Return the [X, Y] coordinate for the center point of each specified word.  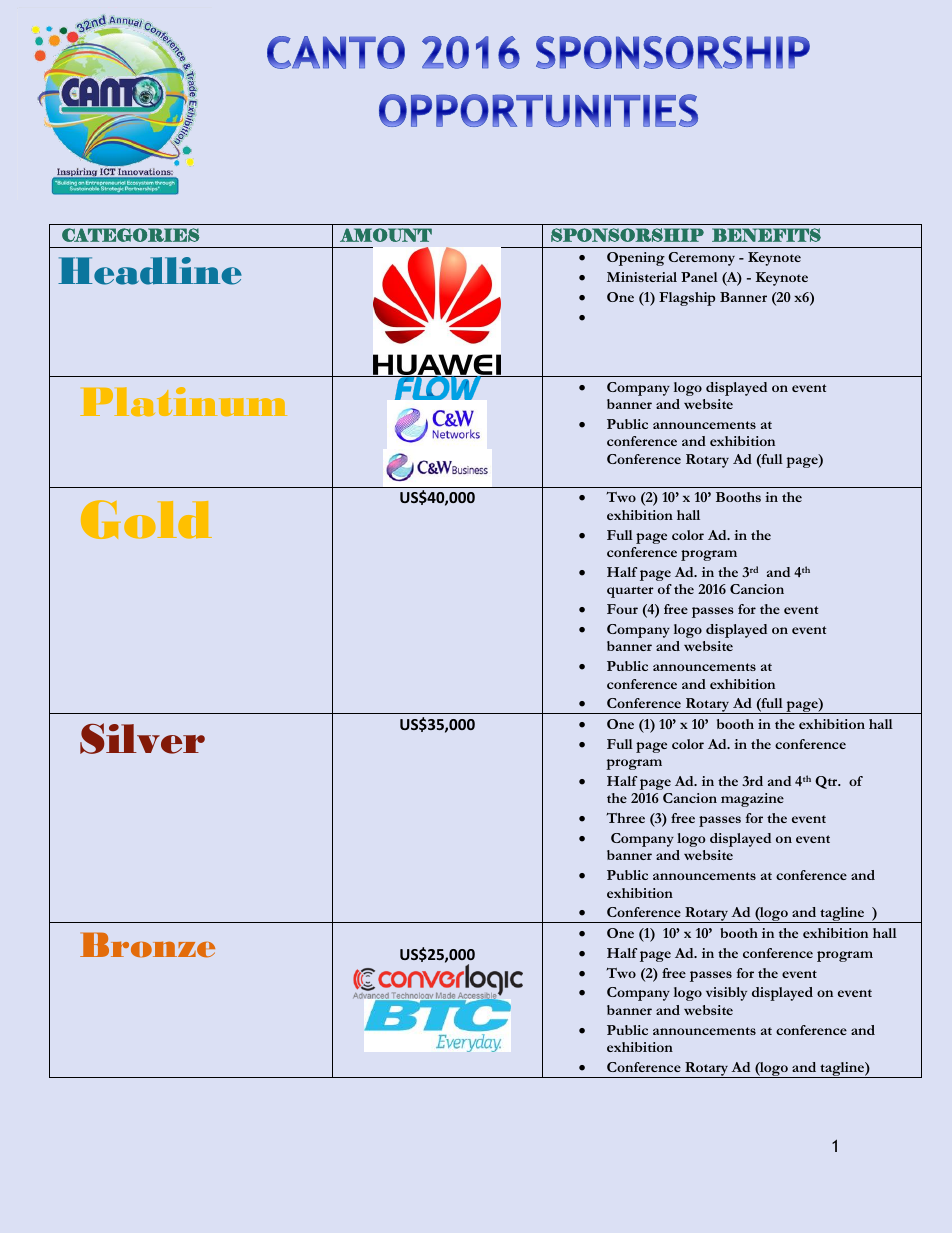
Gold [146, 519]
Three [625, 818]
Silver [142, 738]
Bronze [147, 945]
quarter [630, 592]
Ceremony [701, 259]
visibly [726, 994]
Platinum [183, 401]
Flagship [687, 299]
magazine [752, 800]
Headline [150, 271]
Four [622, 609]
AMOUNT [386, 235]
